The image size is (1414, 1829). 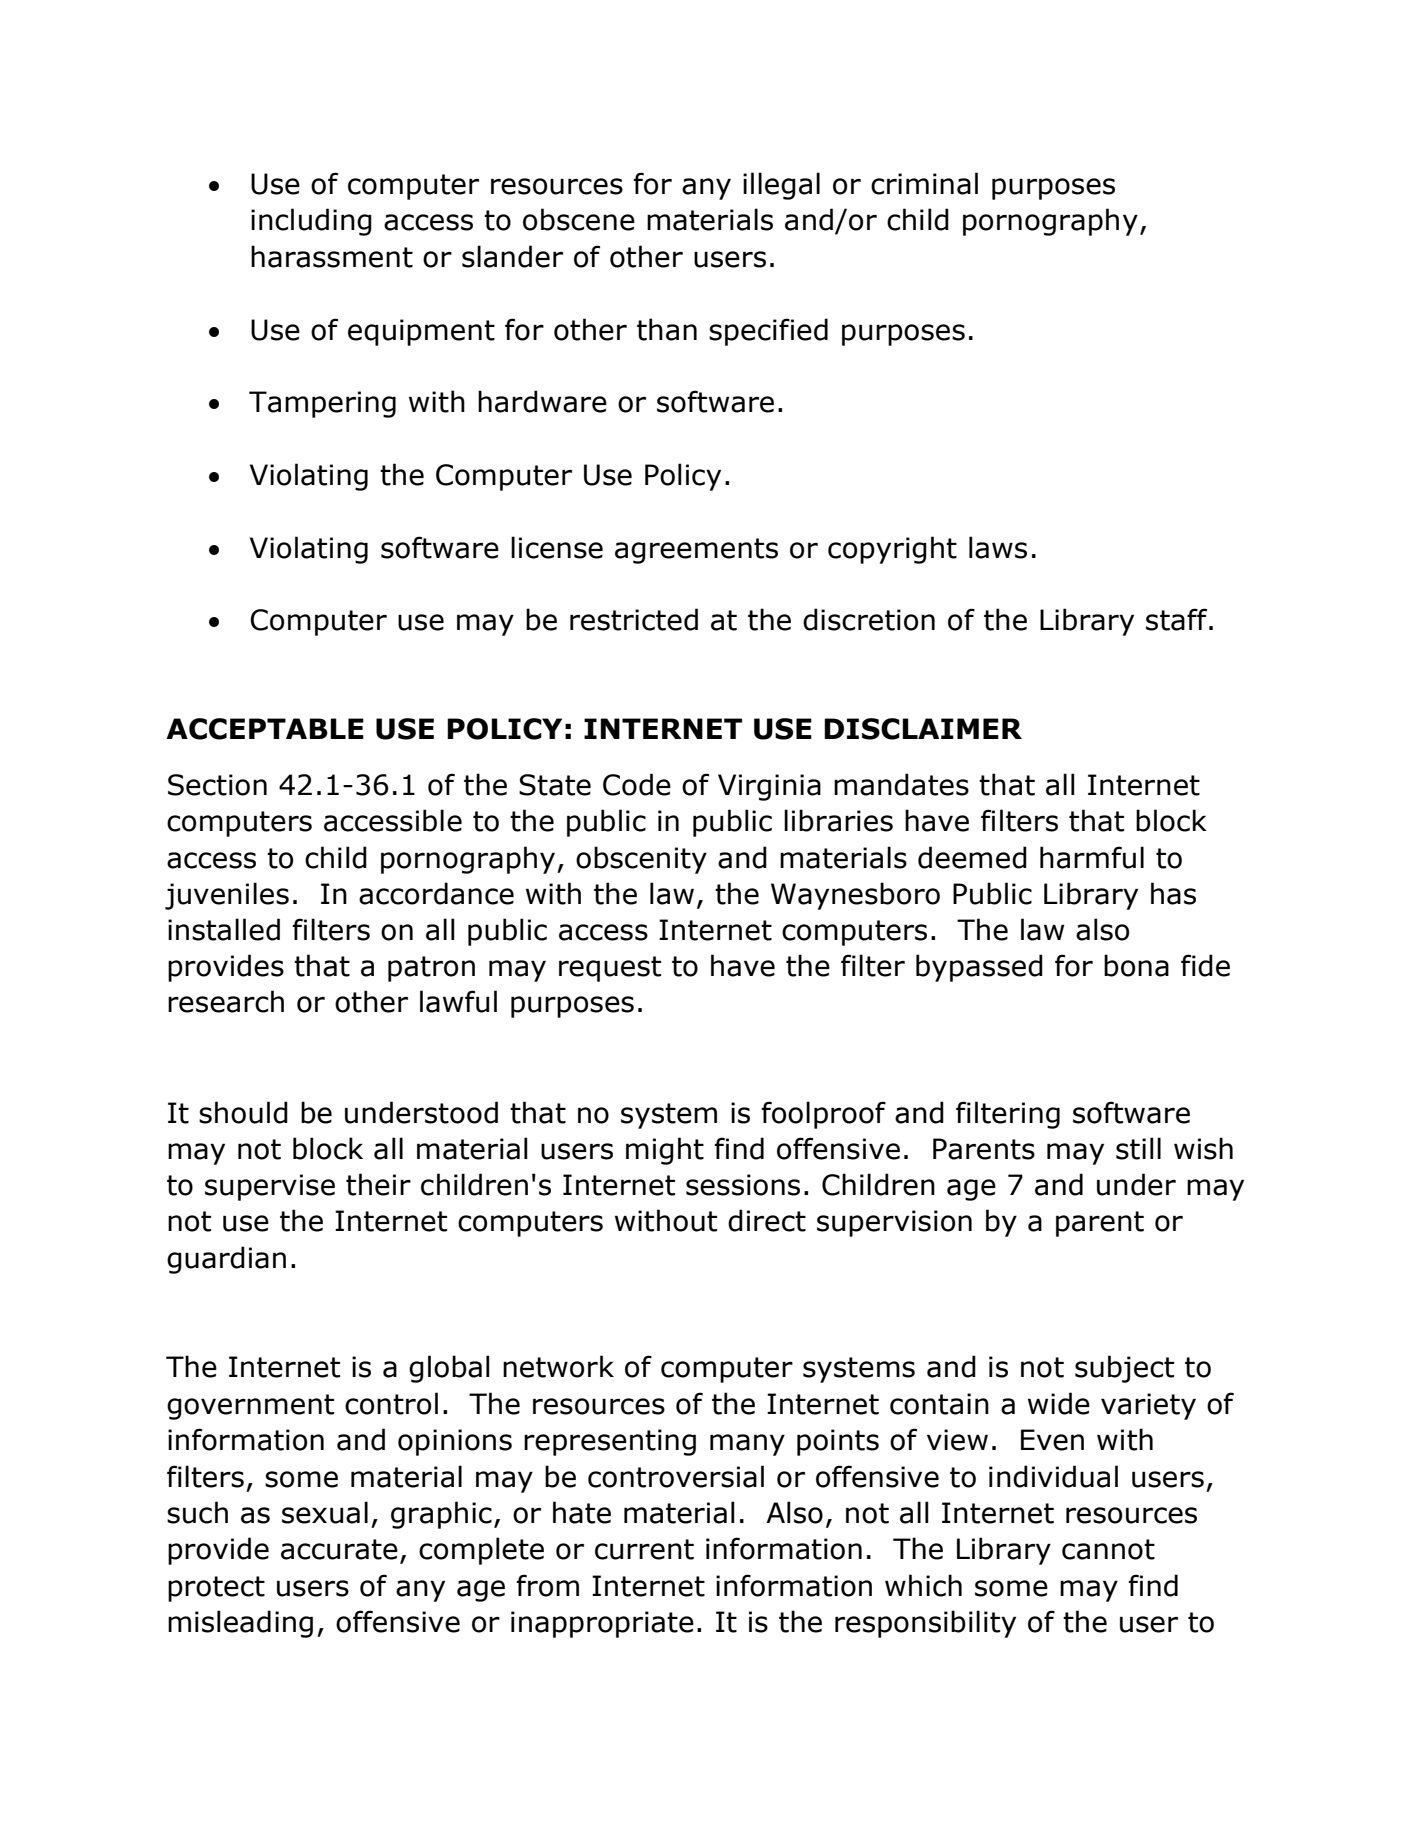 What do you see at coordinates (924, 183) in the page?
I see `criminal` at bounding box center [924, 183].
